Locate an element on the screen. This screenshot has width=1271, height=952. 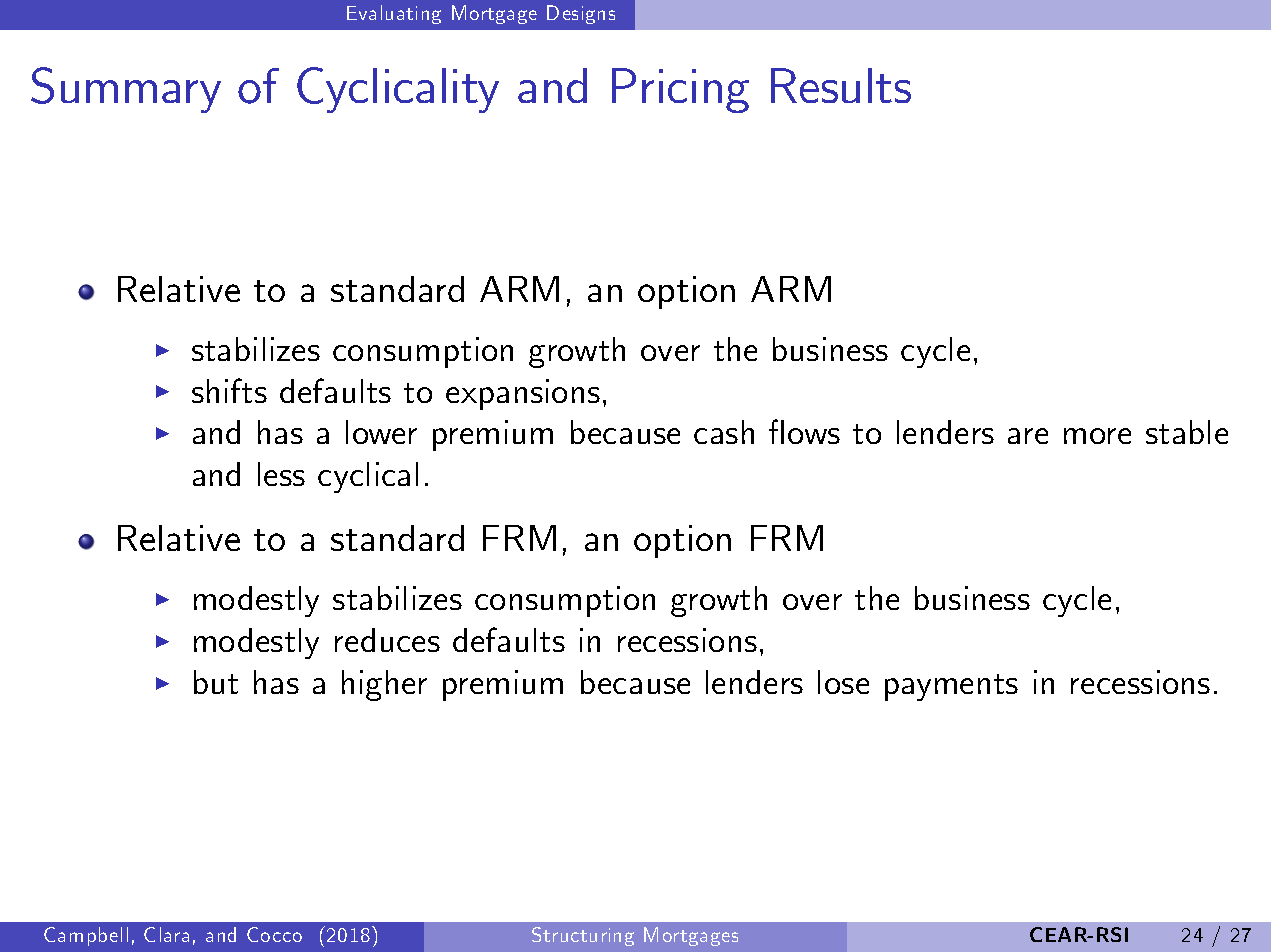
payments is located at coordinates (951, 687).
